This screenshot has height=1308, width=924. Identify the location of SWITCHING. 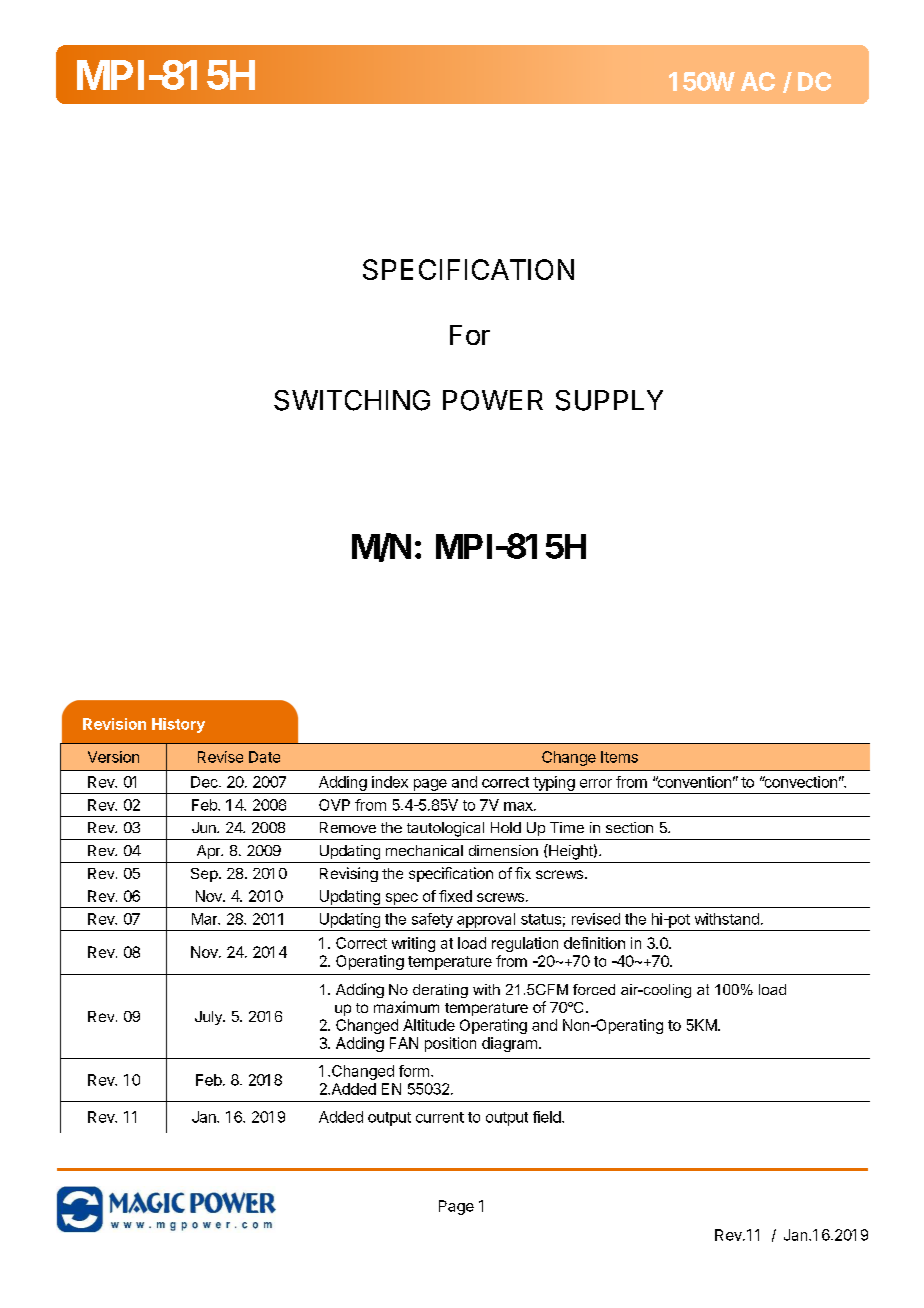
(352, 400).
